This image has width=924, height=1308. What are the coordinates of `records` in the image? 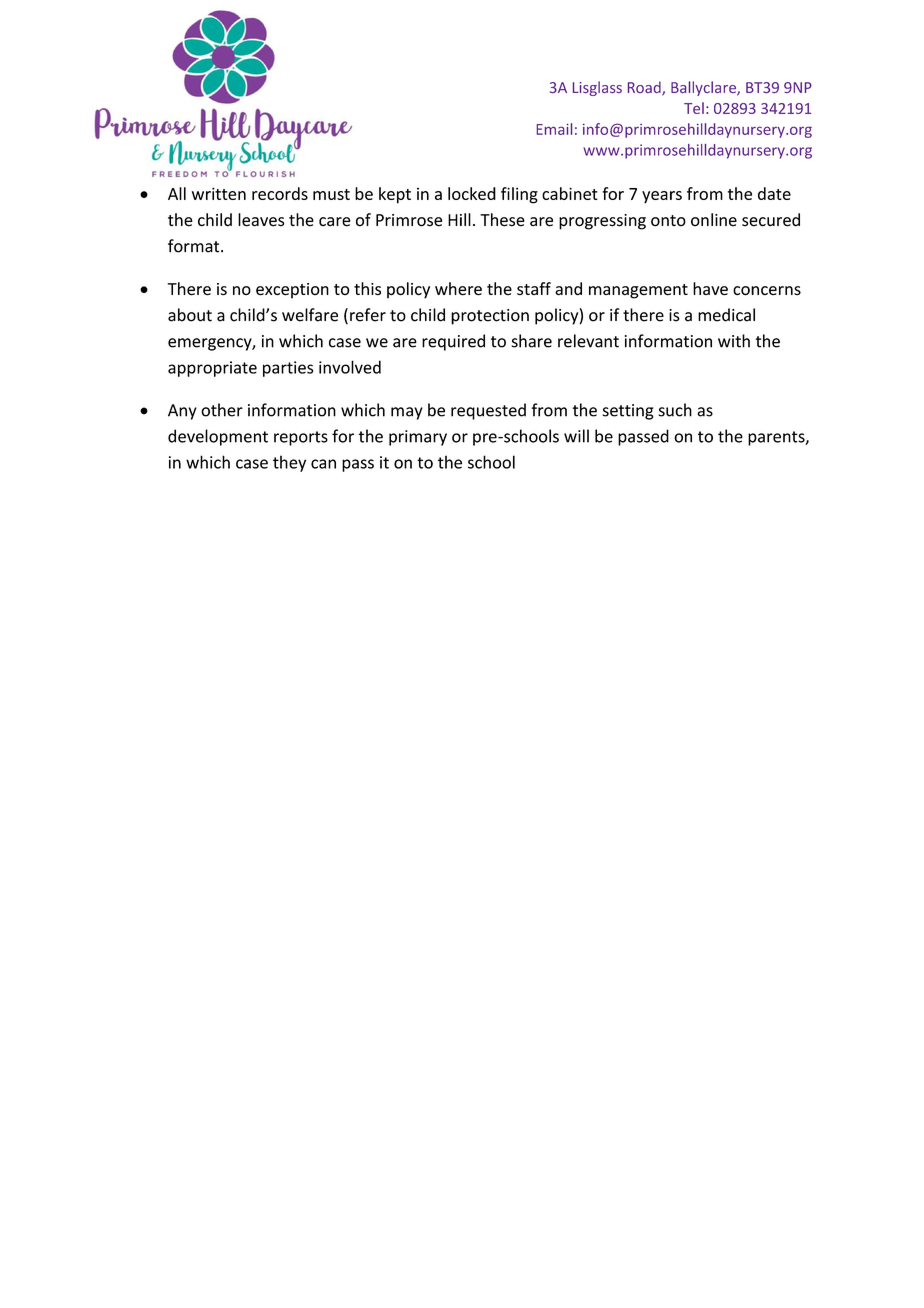 It's located at (280, 193).
